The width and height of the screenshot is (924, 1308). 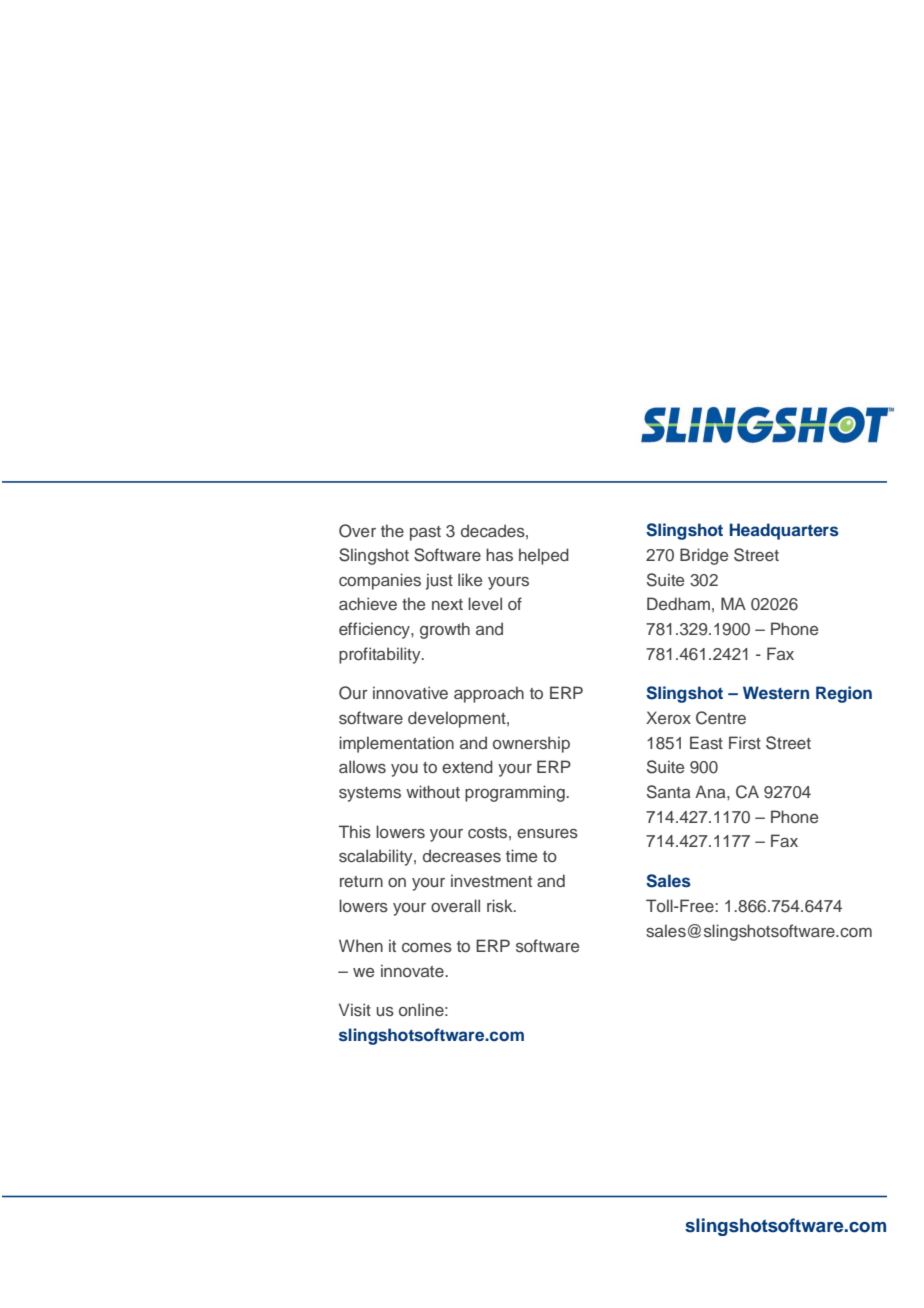 What do you see at coordinates (784, 531) in the screenshot?
I see `Headquarters` at bounding box center [784, 531].
